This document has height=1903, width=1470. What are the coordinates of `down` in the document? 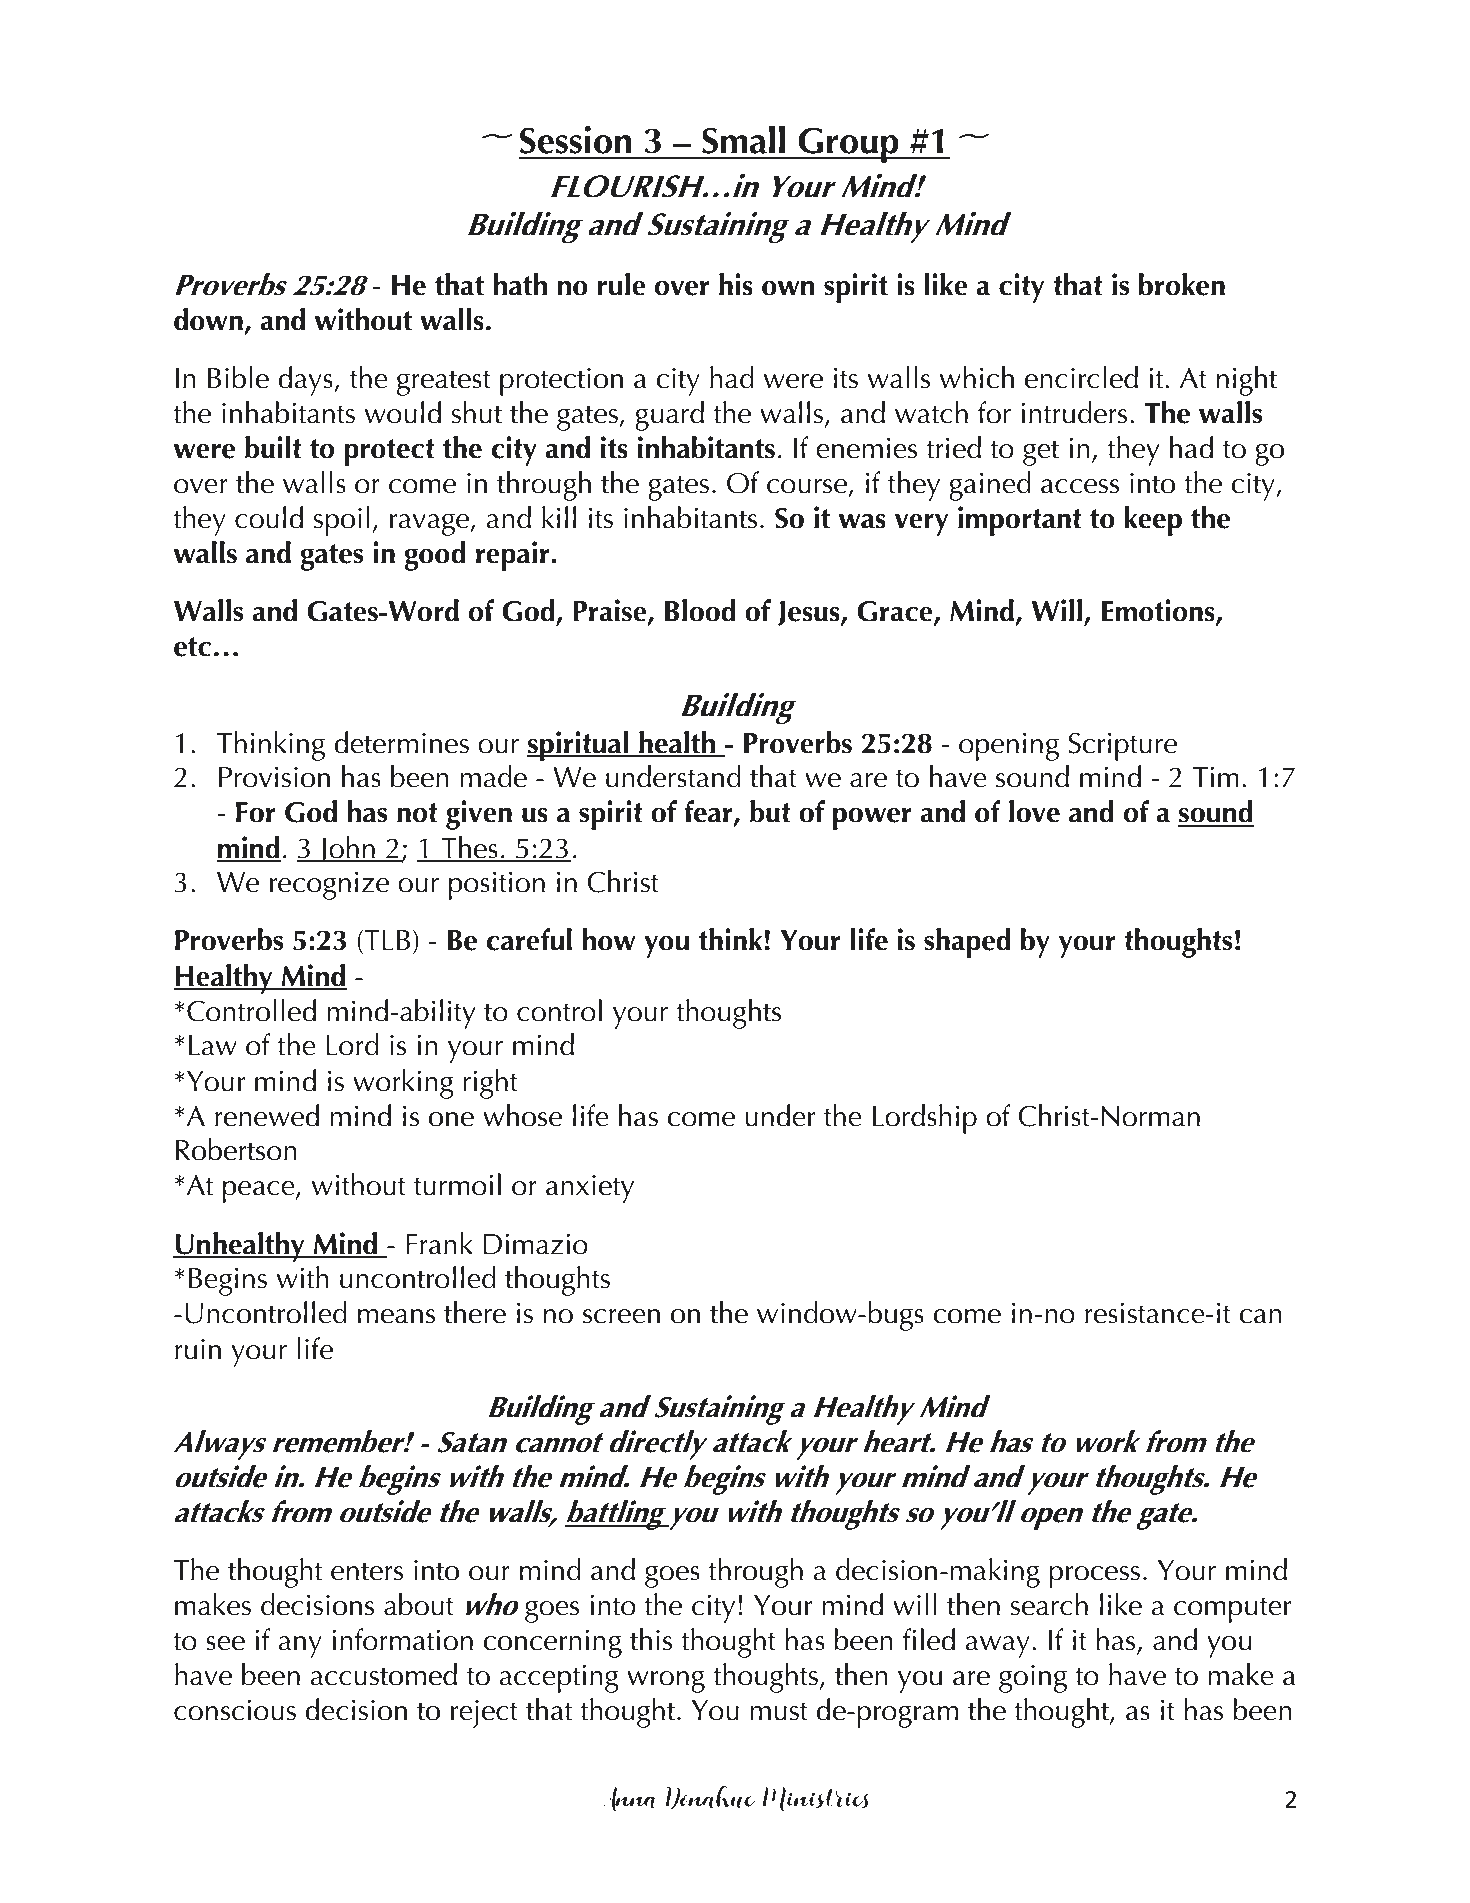 It's located at (208, 319).
